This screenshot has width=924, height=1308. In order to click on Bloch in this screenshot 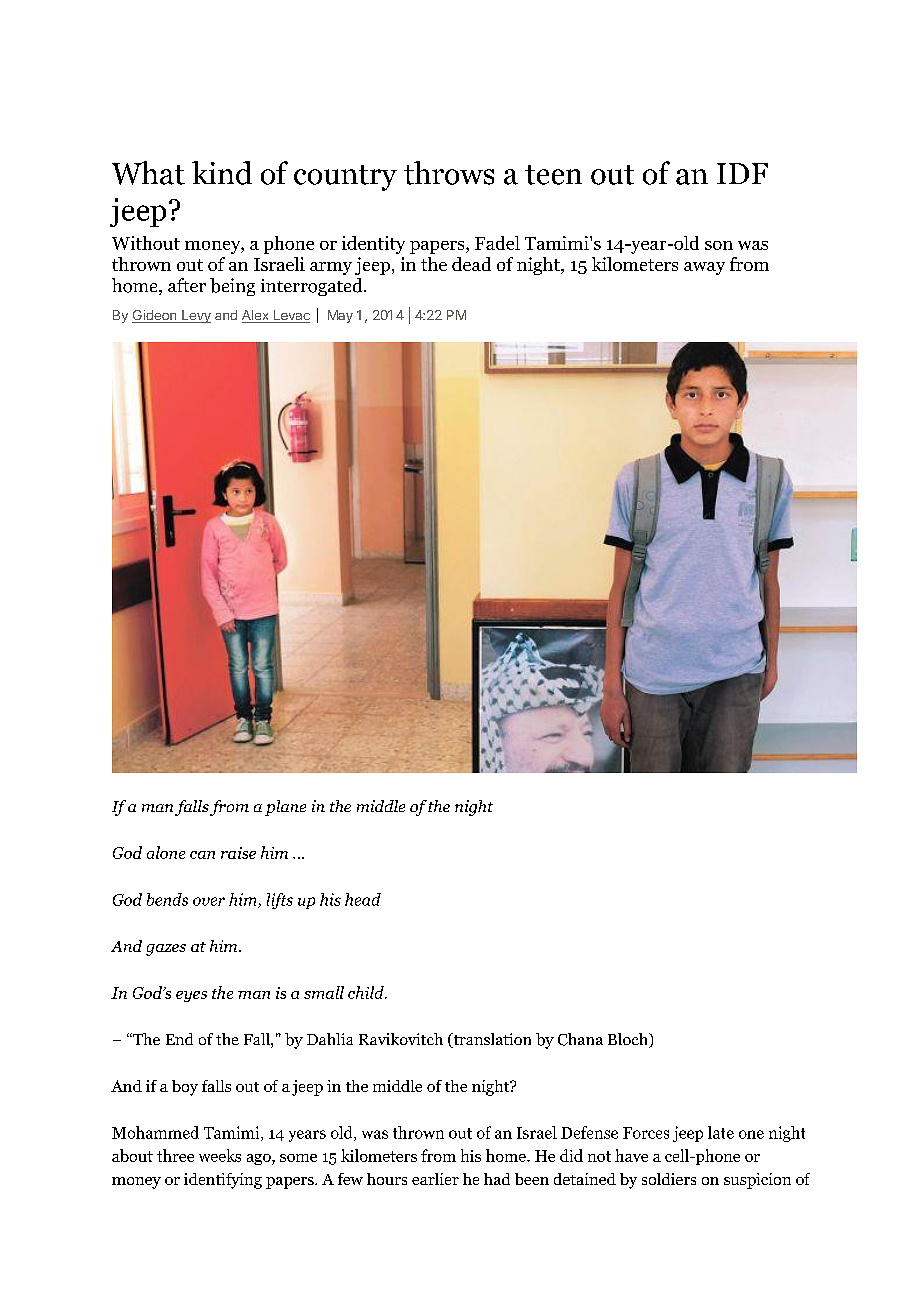, I will do `click(629, 1040)`.
